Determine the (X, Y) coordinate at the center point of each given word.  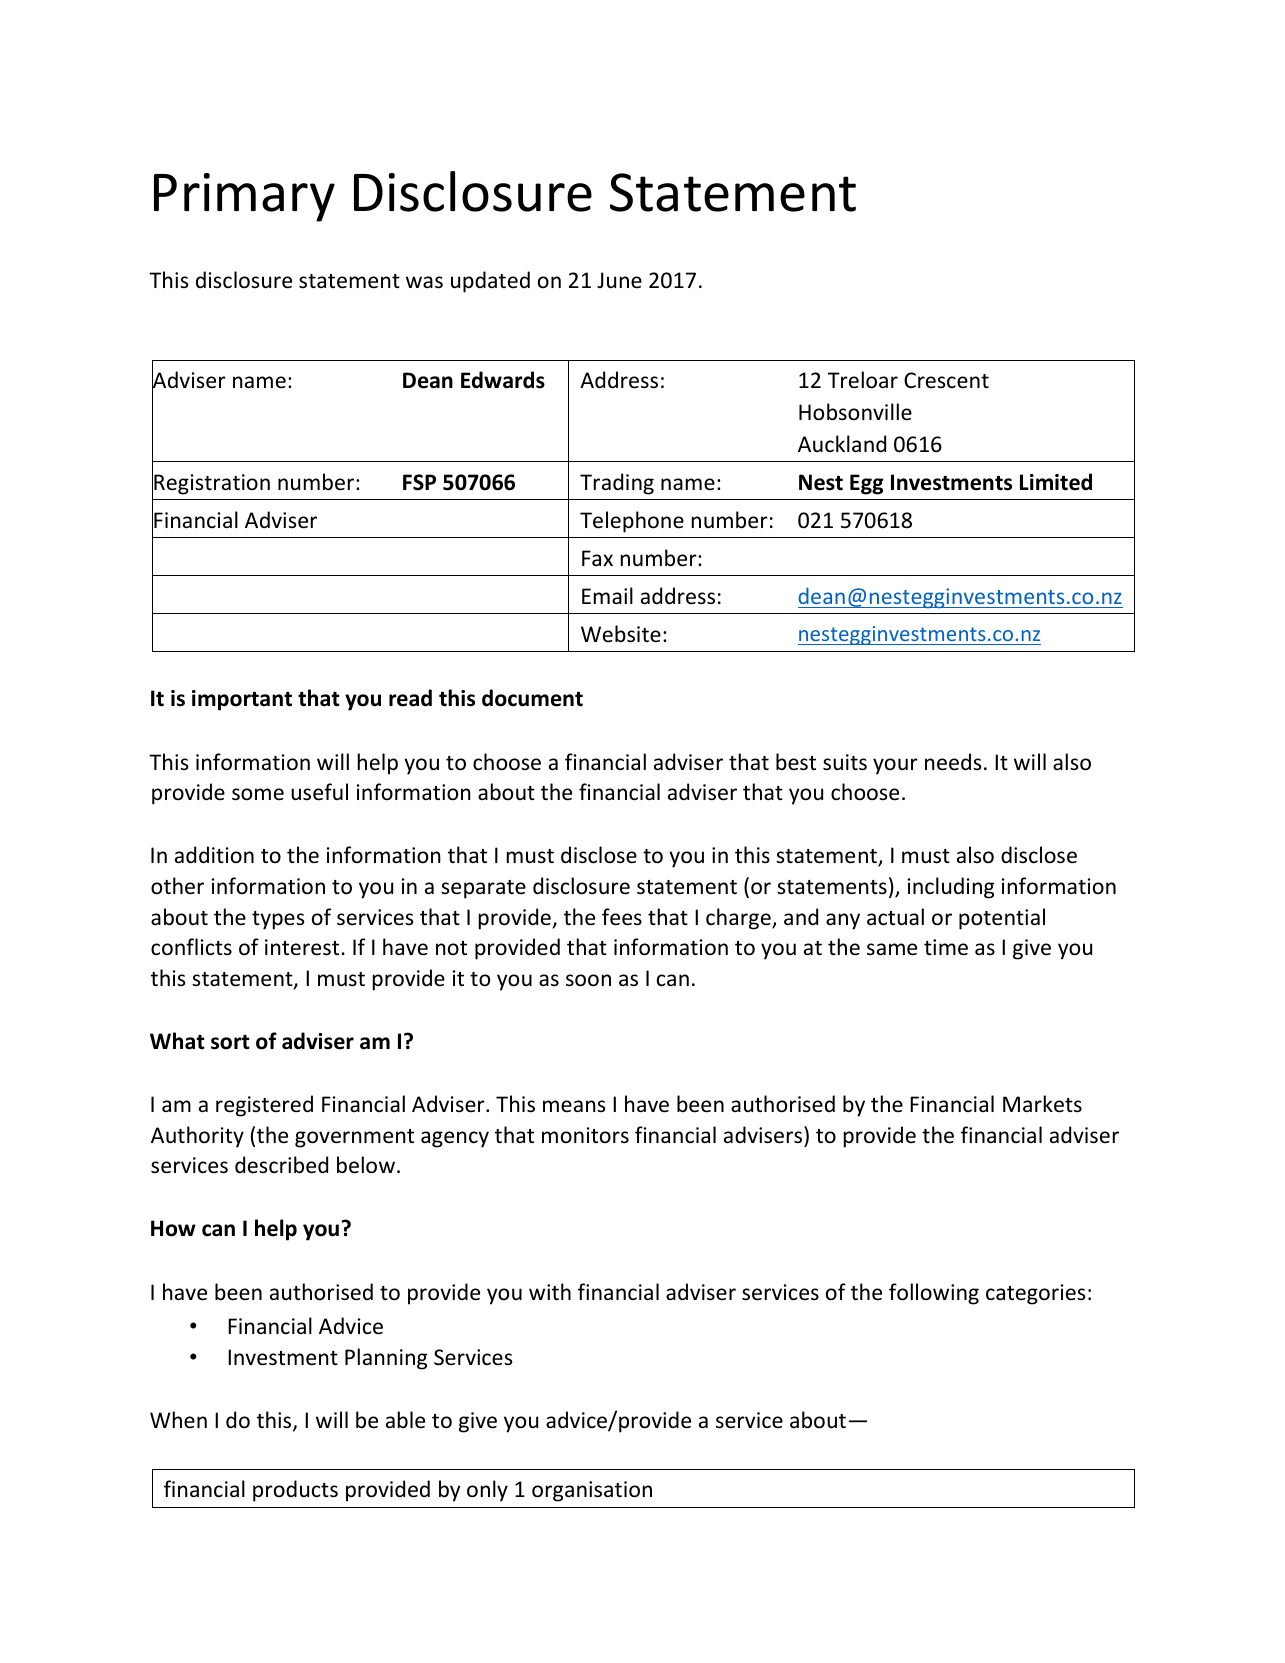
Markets (1042, 1104)
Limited (1056, 482)
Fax (597, 558)
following (934, 1294)
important (242, 700)
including (951, 888)
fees (622, 917)
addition (214, 854)
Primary (244, 197)
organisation (592, 1491)
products (295, 1491)
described (281, 1165)
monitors (585, 1135)
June (619, 280)
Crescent (946, 380)
